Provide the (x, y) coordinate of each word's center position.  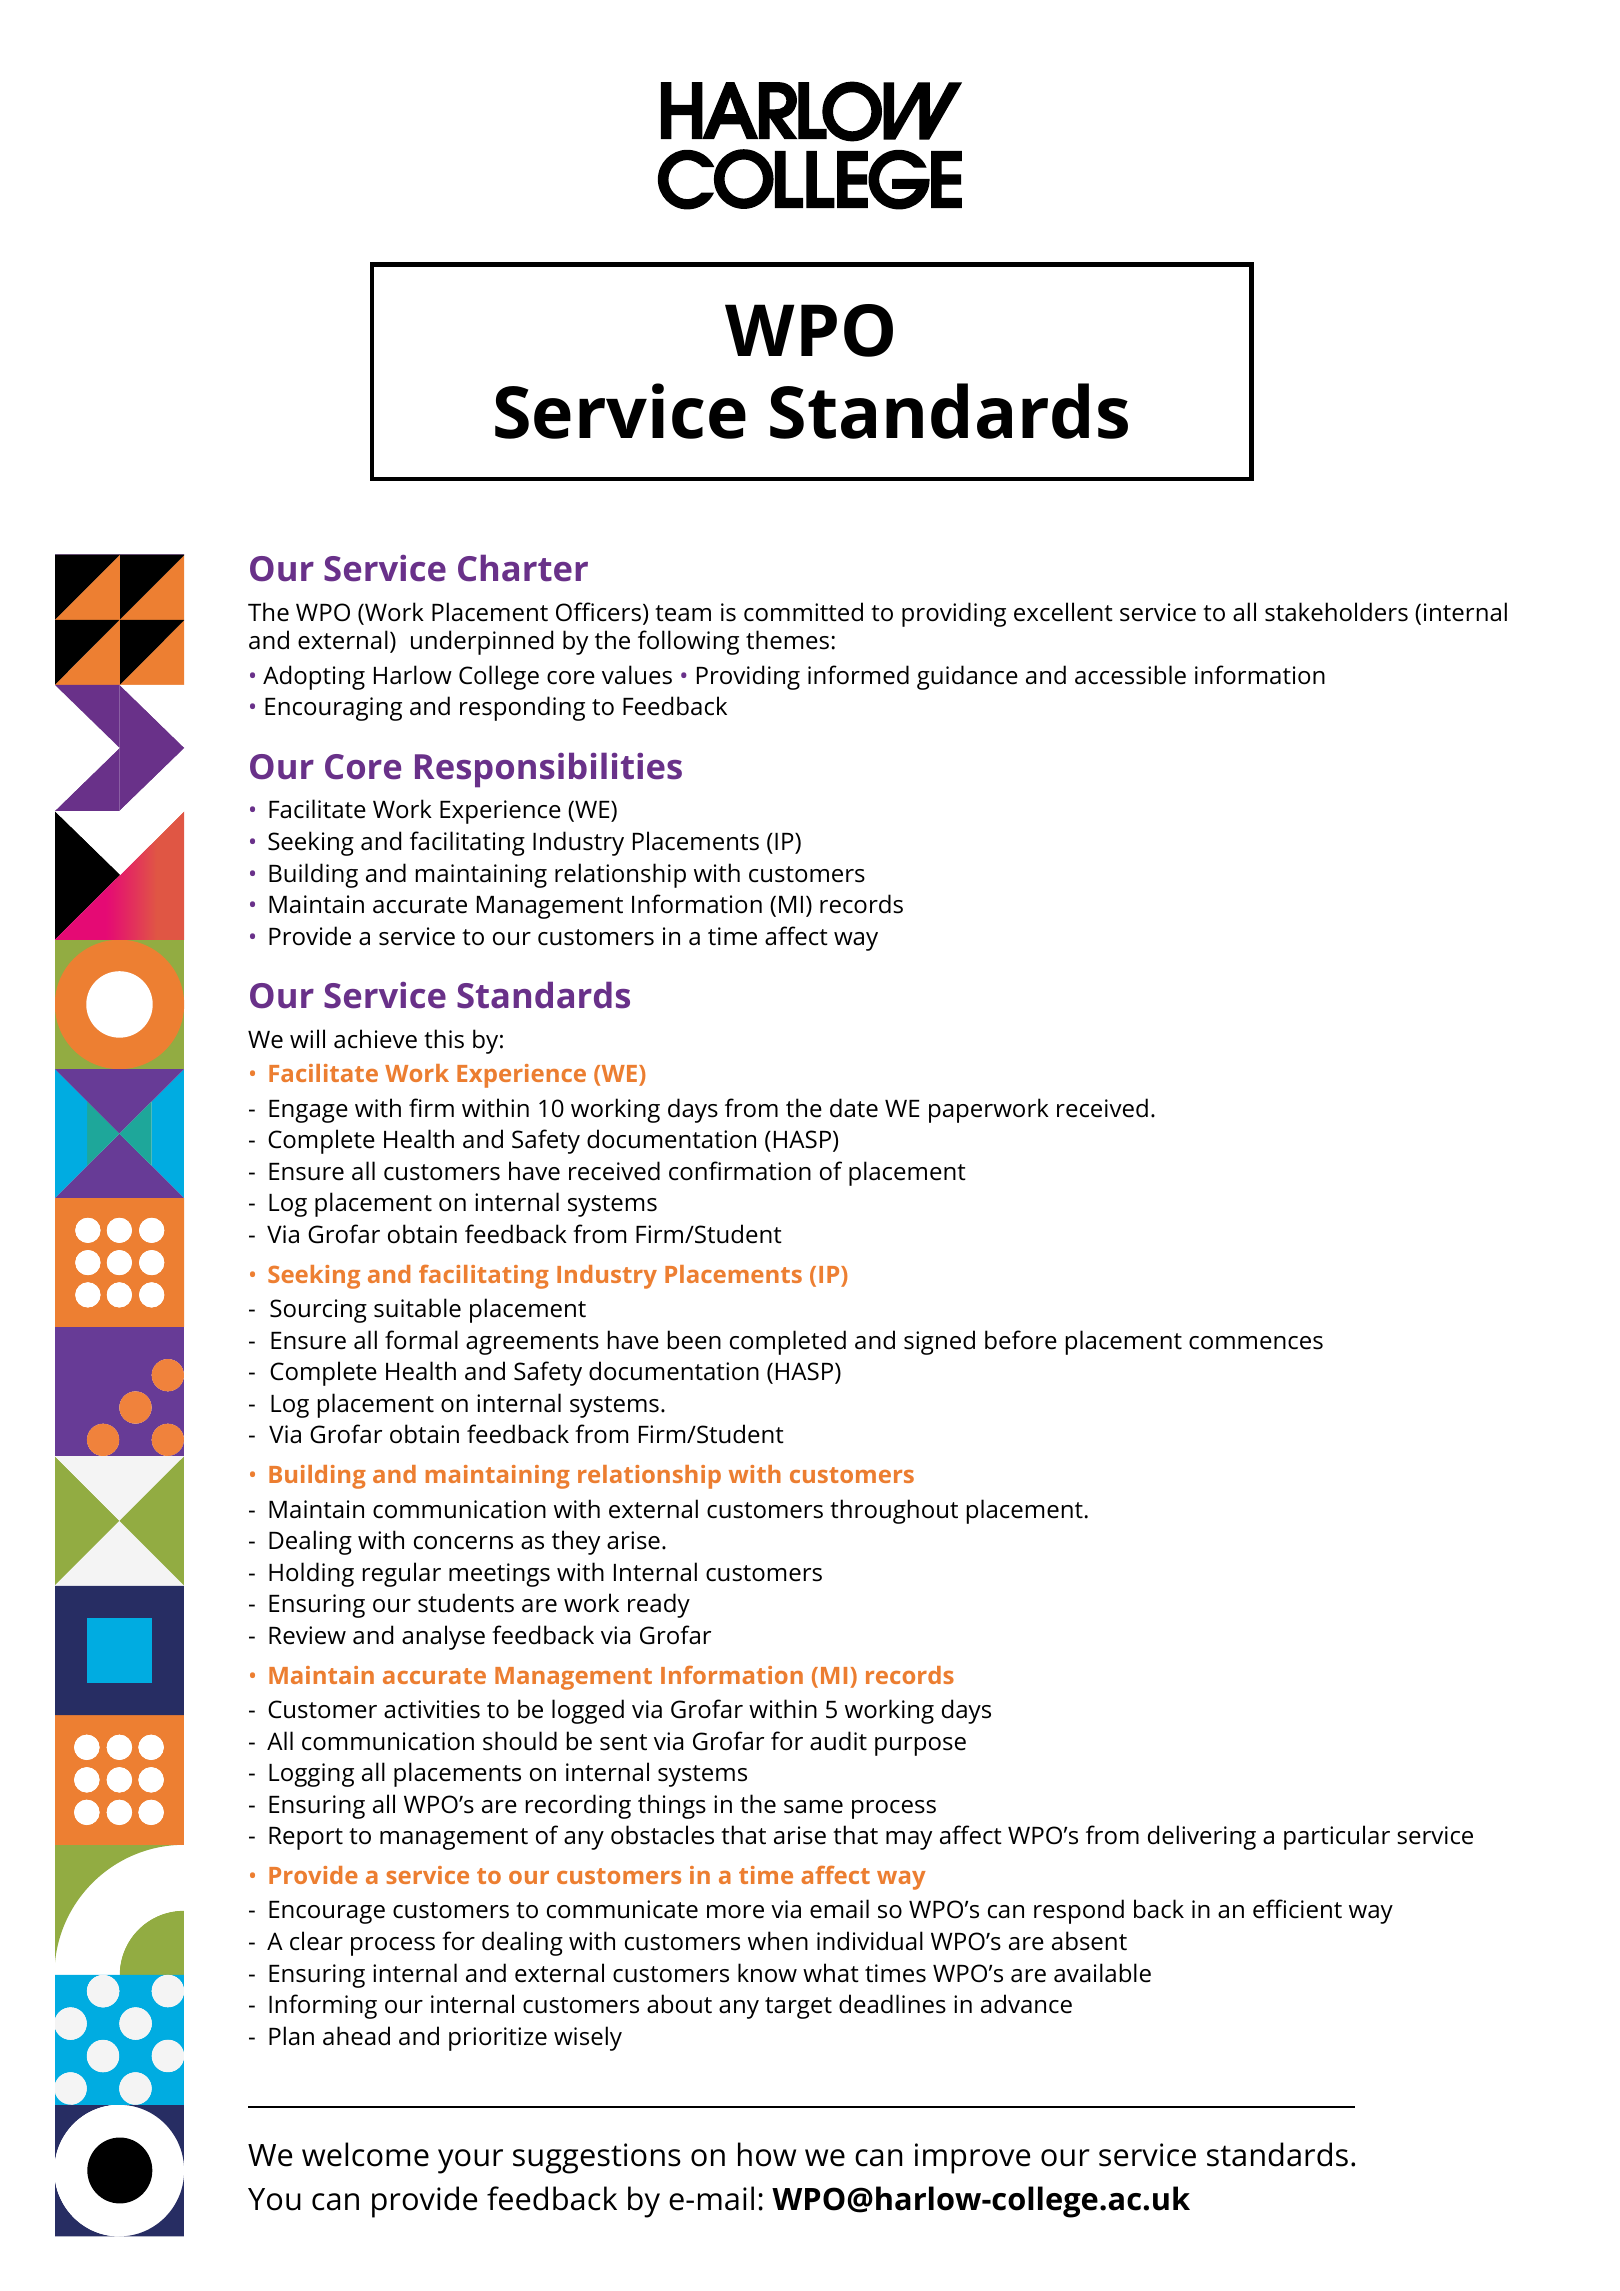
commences (1256, 1343)
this (444, 1039)
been (694, 1340)
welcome (365, 2154)
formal (421, 1340)
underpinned (482, 642)
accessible (1130, 675)
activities (432, 1709)
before (1021, 1340)
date (854, 1108)
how (767, 2154)
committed (803, 612)
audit (838, 1741)
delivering (1202, 1837)
